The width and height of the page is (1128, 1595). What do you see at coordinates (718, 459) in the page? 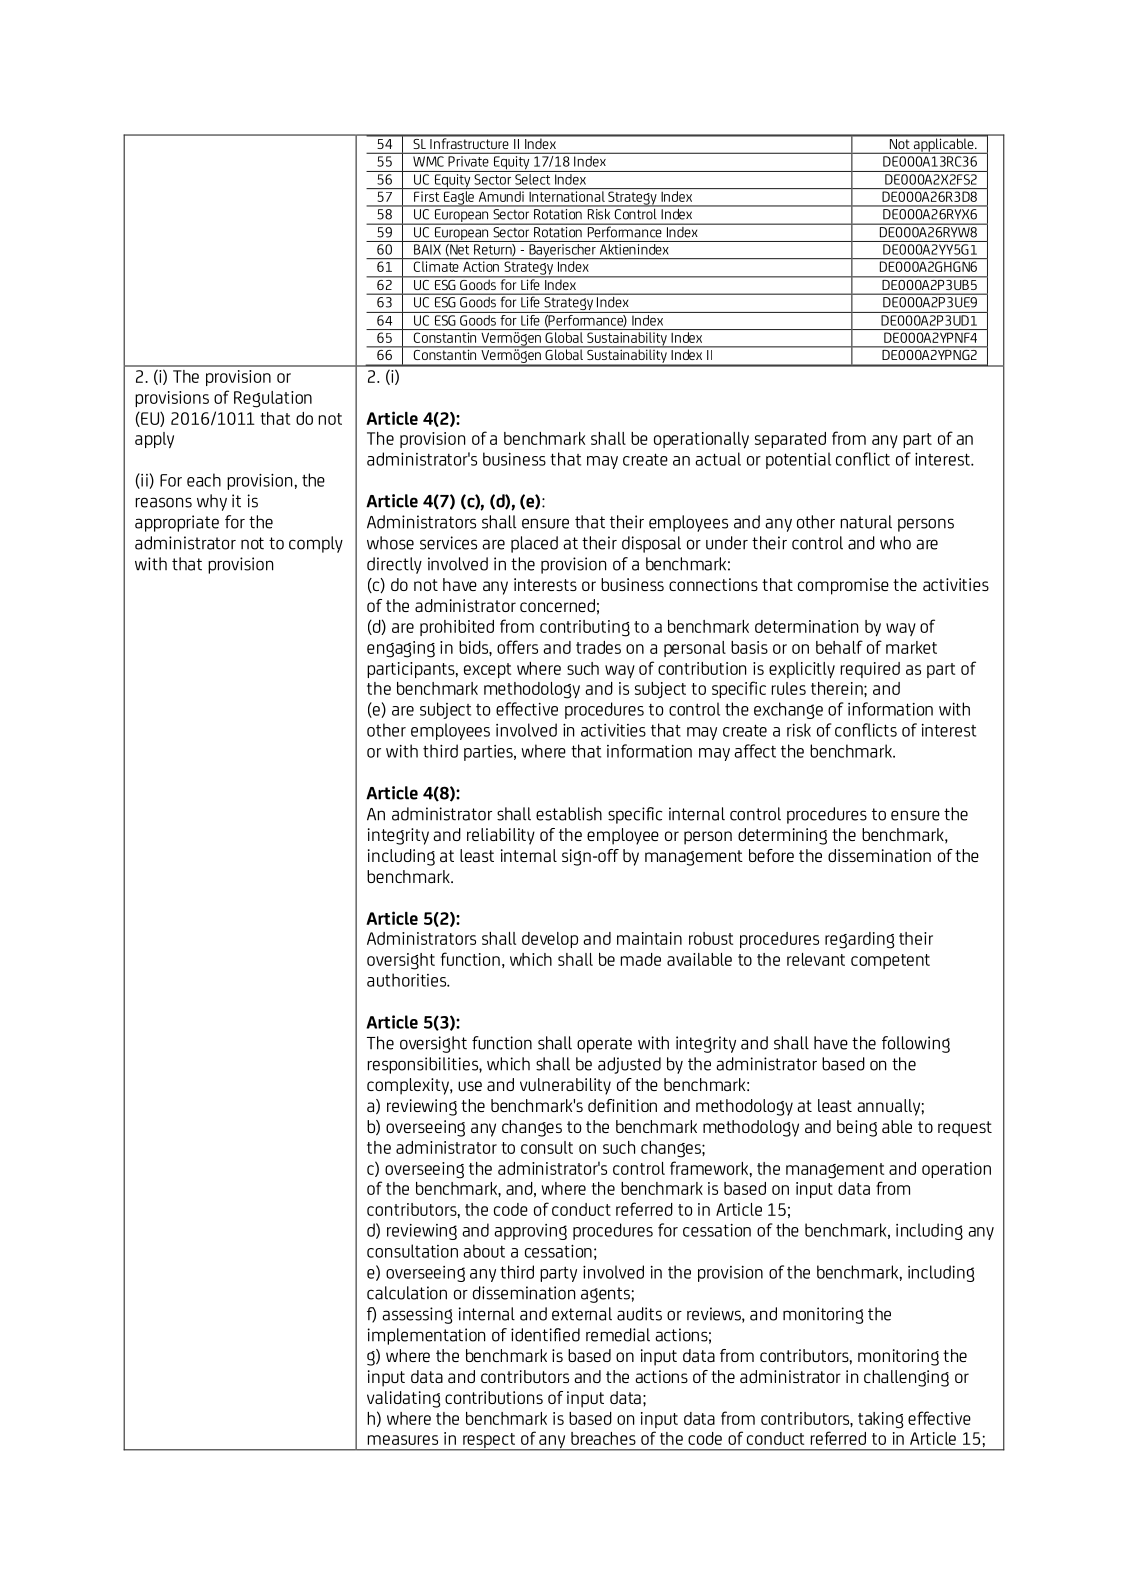
I see `actual` at bounding box center [718, 459].
